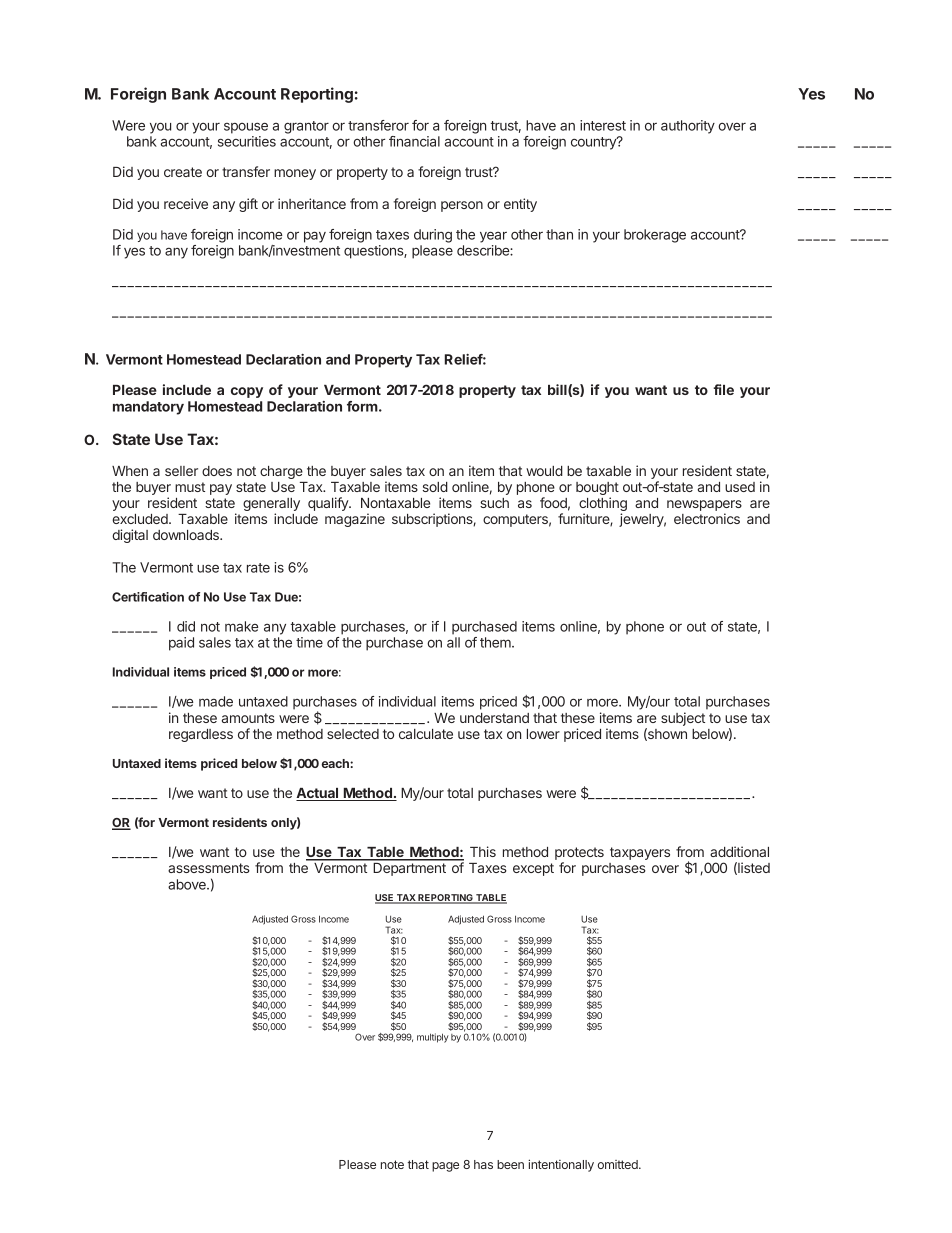 The height and width of the screenshot is (1233, 952). I want to click on financial, so click(414, 141).
